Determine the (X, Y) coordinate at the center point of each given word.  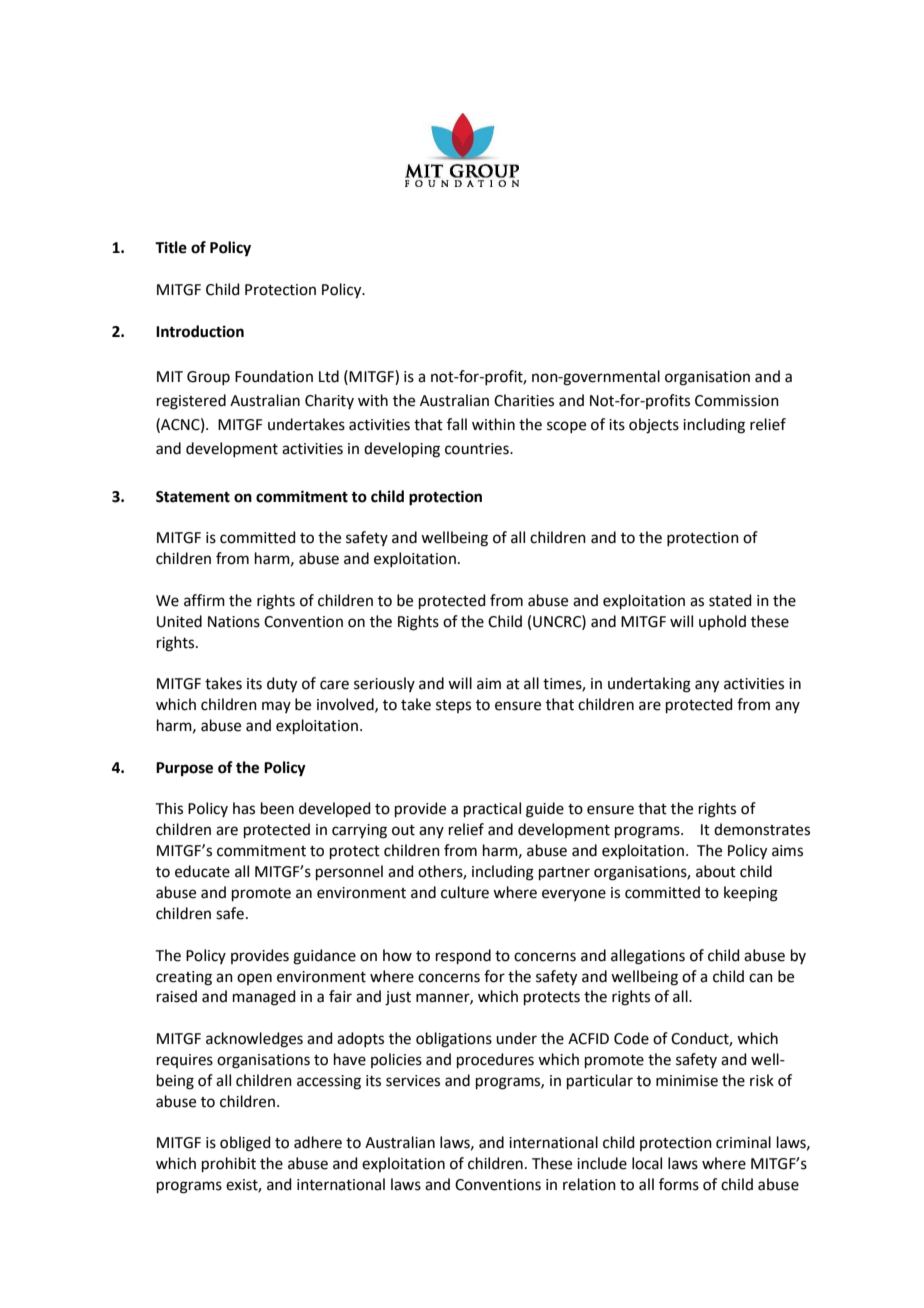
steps (453, 706)
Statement (193, 497)
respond (463, 956)
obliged (245, 1144)
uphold (722, 622)
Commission (737, 401)
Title (171, 247)
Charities (524, 400)
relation (589, 1184)
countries (478, 449)
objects (654, 426)
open (254, 979)
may (276, 707)
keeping (751, 894)
